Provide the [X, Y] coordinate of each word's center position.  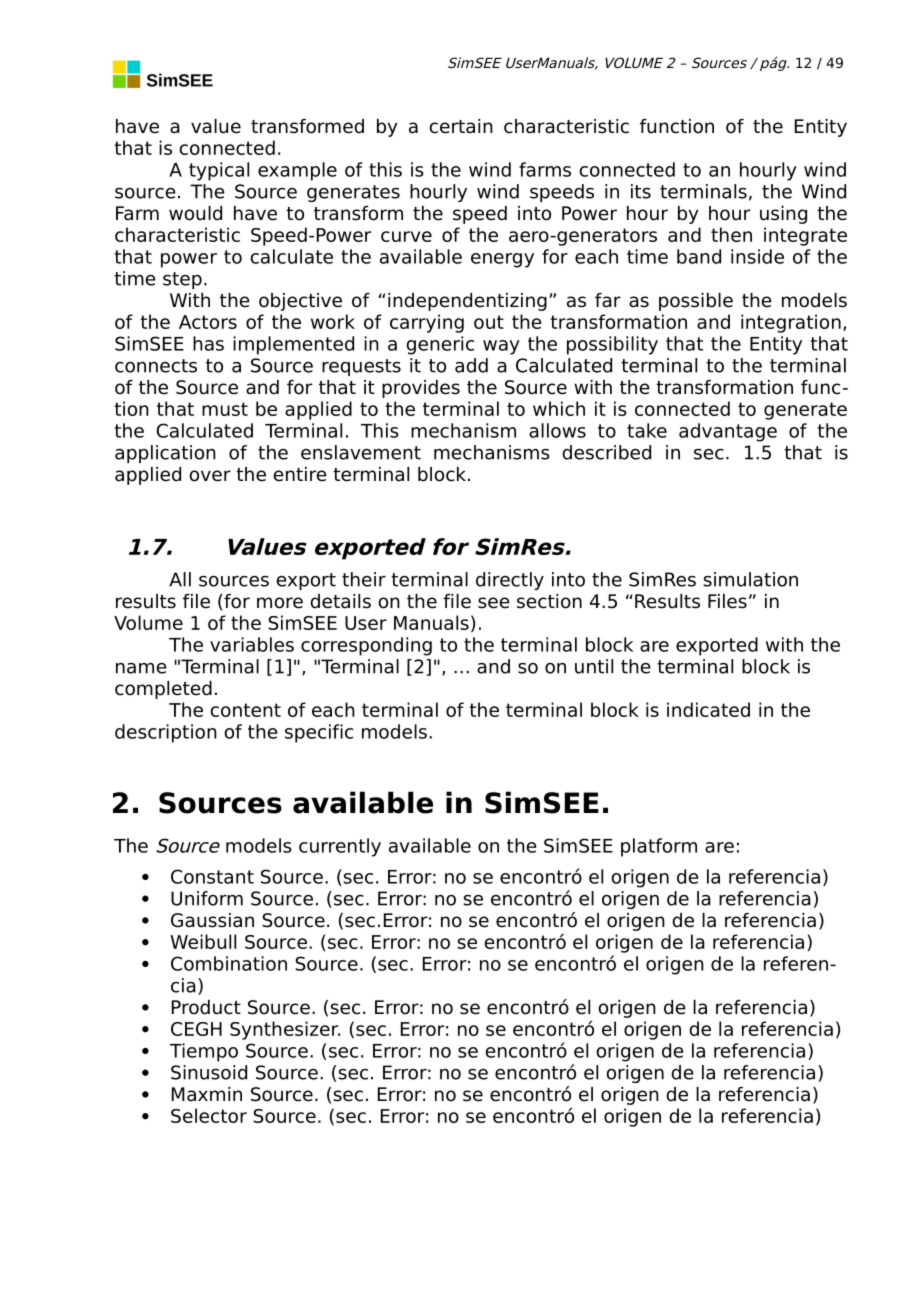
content [245, 710]
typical [219, 171]
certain [461, 126]
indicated [708, 709]
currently [340, 847]
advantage [728, 432]
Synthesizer [285, 1030]
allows [557, 430]
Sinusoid [209, 1072]
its [641, 191]
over [210, 476]
